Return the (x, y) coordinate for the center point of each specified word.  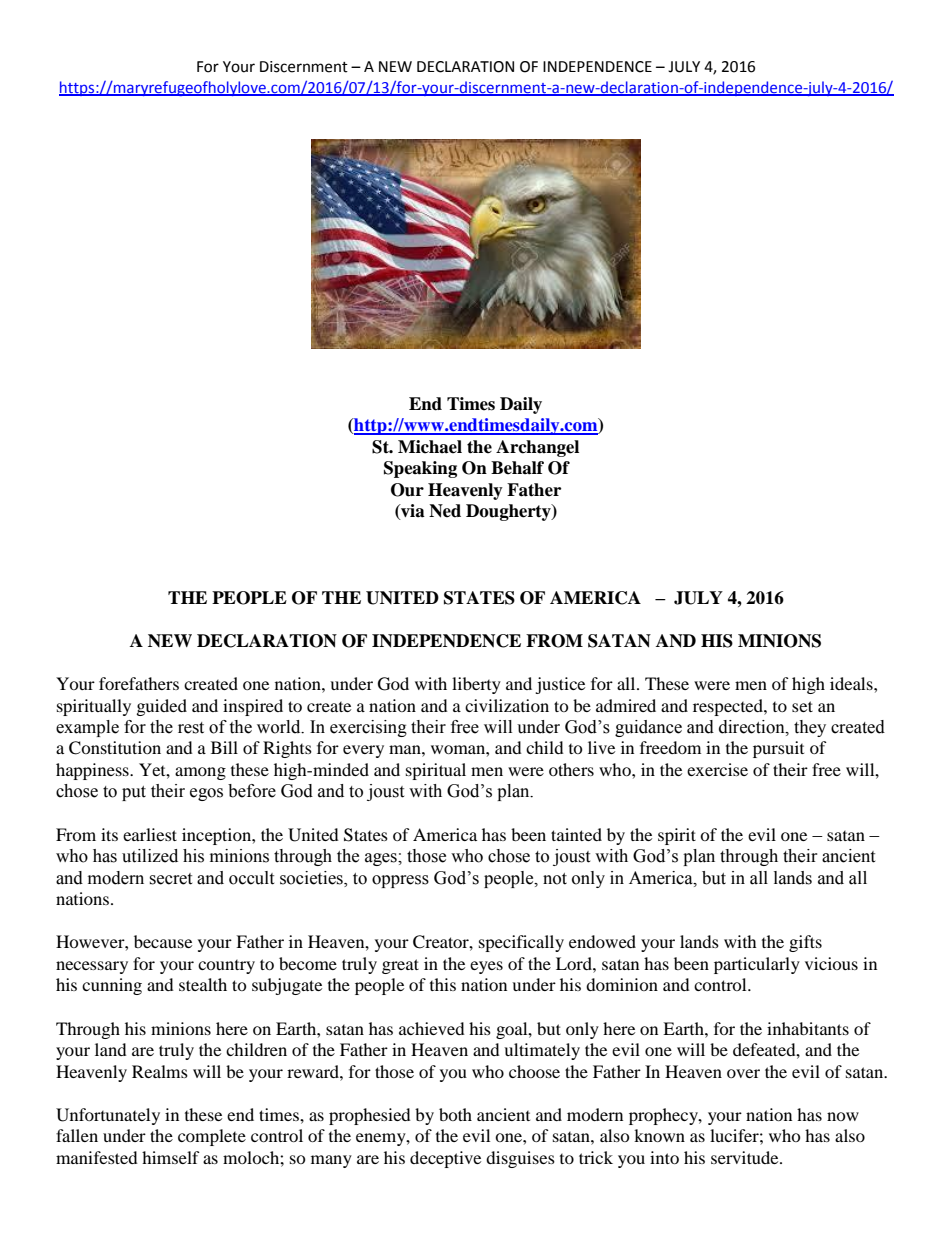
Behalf (517, 468)
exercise (717, 769)
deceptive (445, 1159)
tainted (576, 834)
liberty (476, 685)
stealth (203, 984)
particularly (757, 965)
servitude (746, 1157)
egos (206, 794)
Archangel (537, 448)
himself (171, 1157)
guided (162, 707)
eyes (486, 967)
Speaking (420, 469)
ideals (852, 683)
